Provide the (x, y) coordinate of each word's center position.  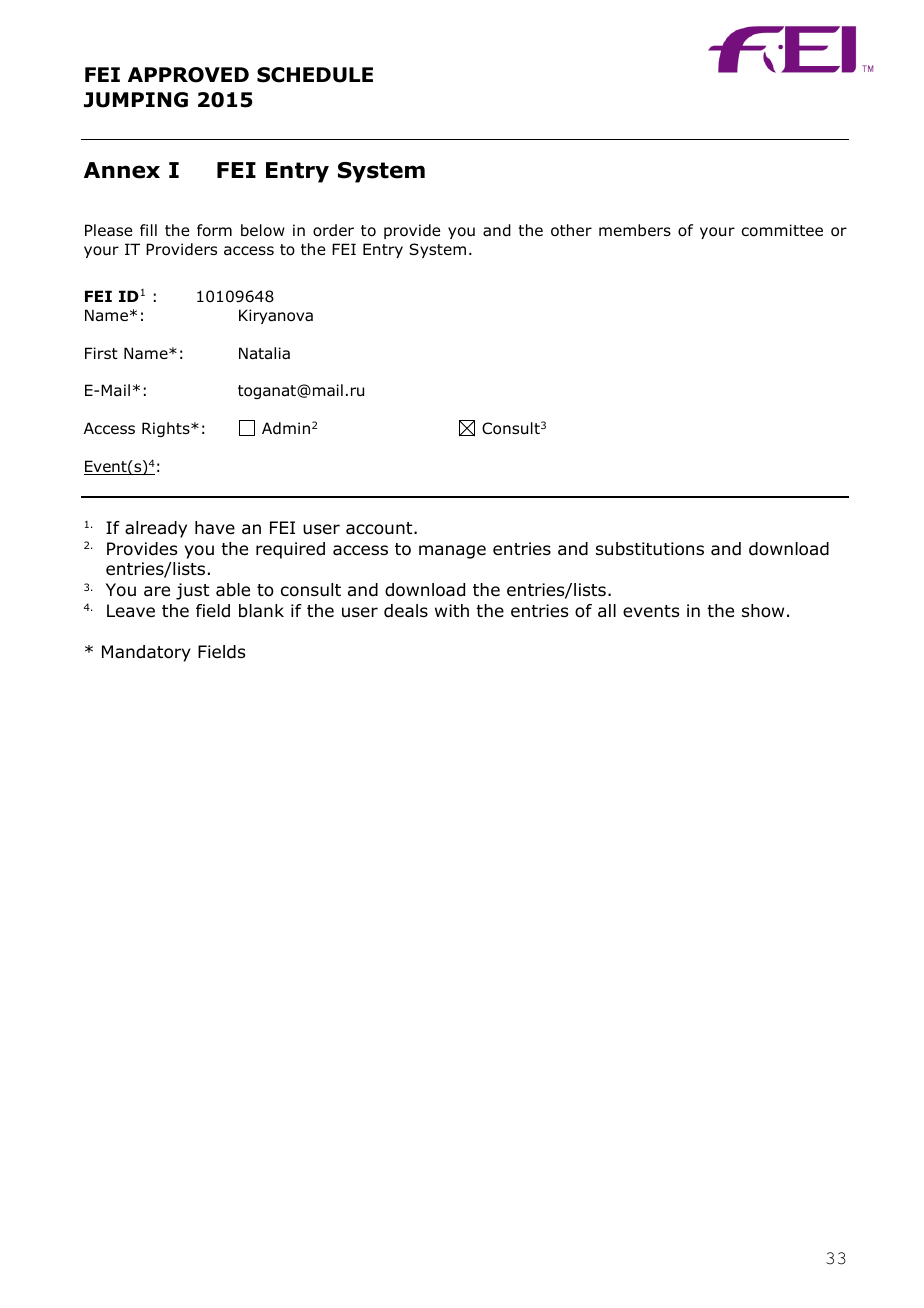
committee (782, 230)
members (635, 230)
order (333, 230)
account (380, 528)
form (214, 230)
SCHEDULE (315, 75)
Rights (167, 429)
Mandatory (146, 653)
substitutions (650, 549)
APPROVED (188, 75)
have (215, 528)
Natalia (264, 353)
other (571, 230)
